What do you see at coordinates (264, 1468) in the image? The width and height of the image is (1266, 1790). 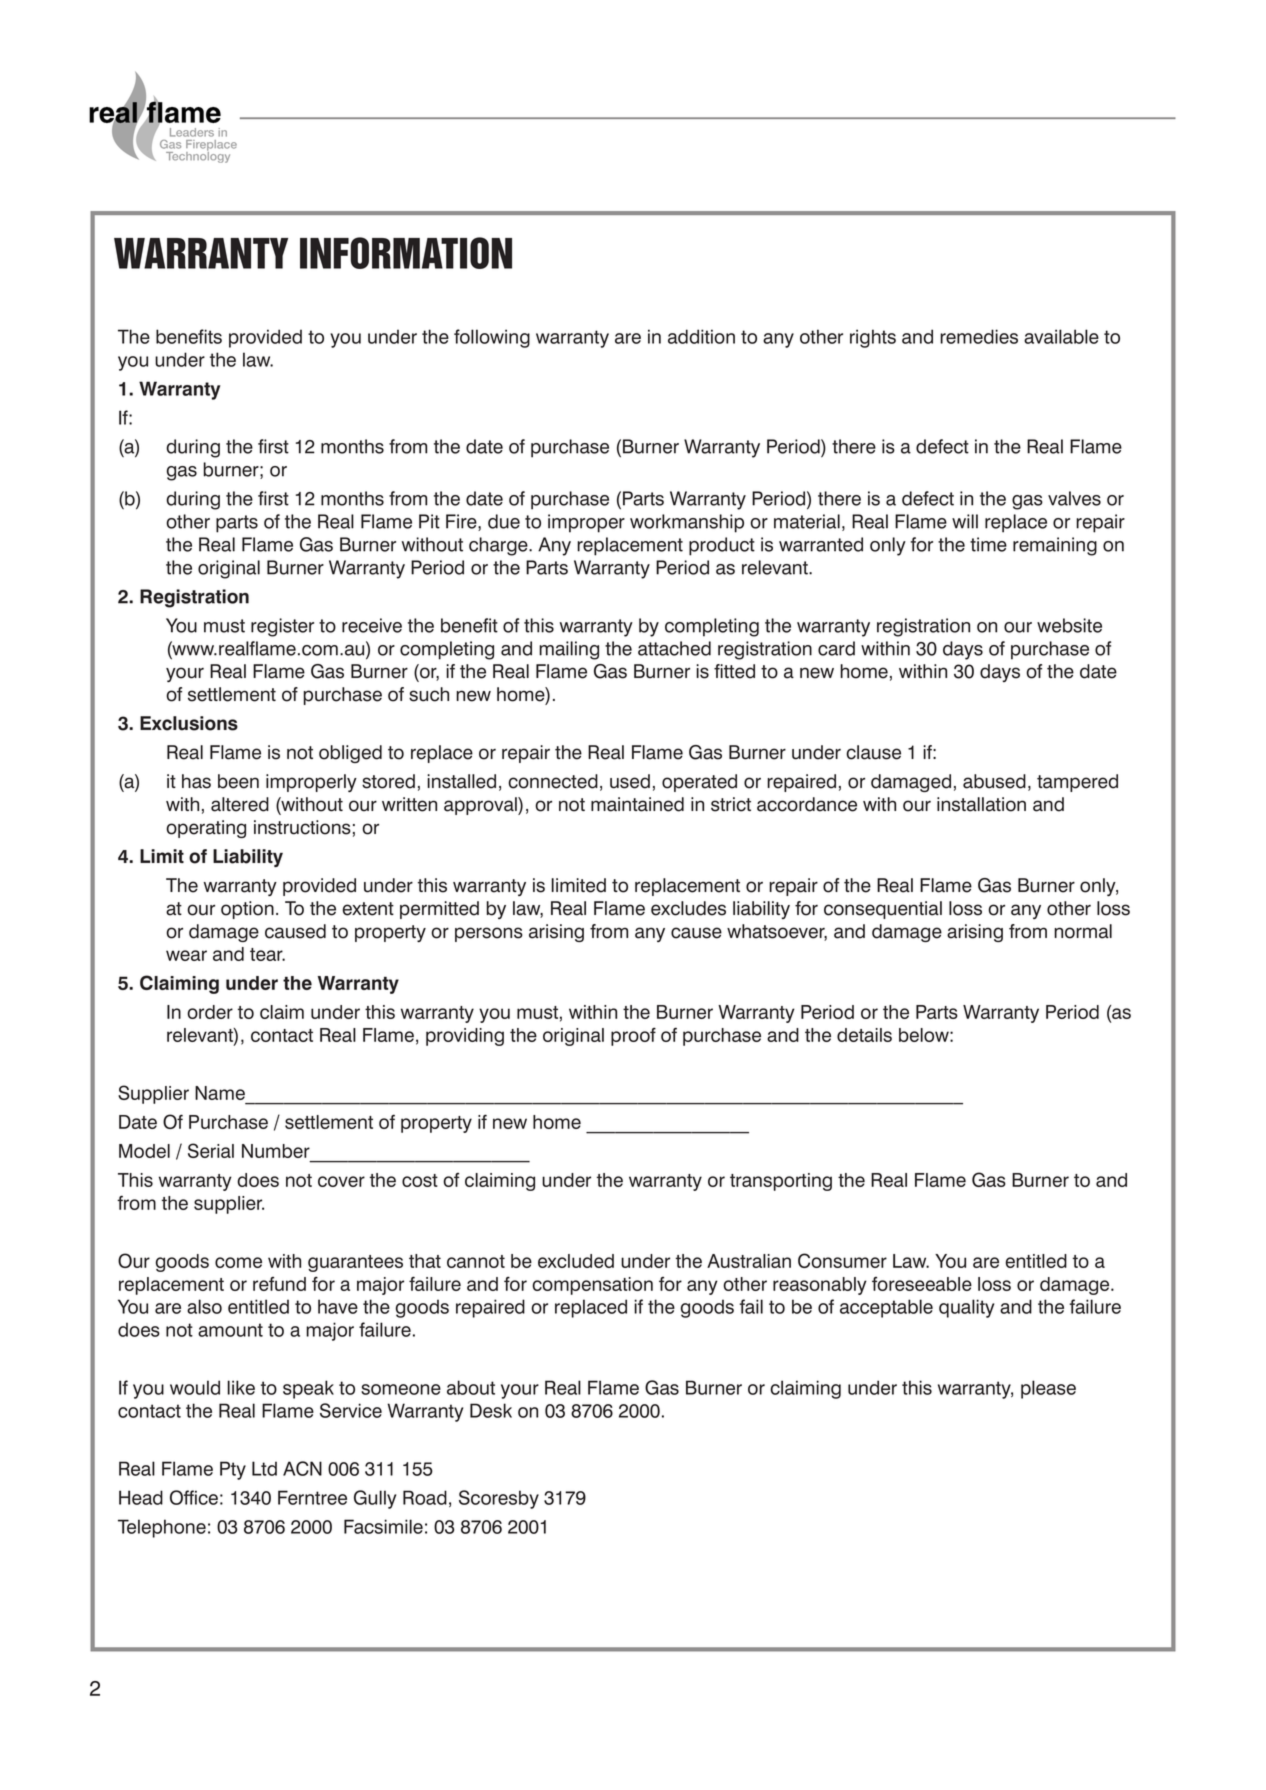 I see `Ltd` at bounding box center [264, 1468].
